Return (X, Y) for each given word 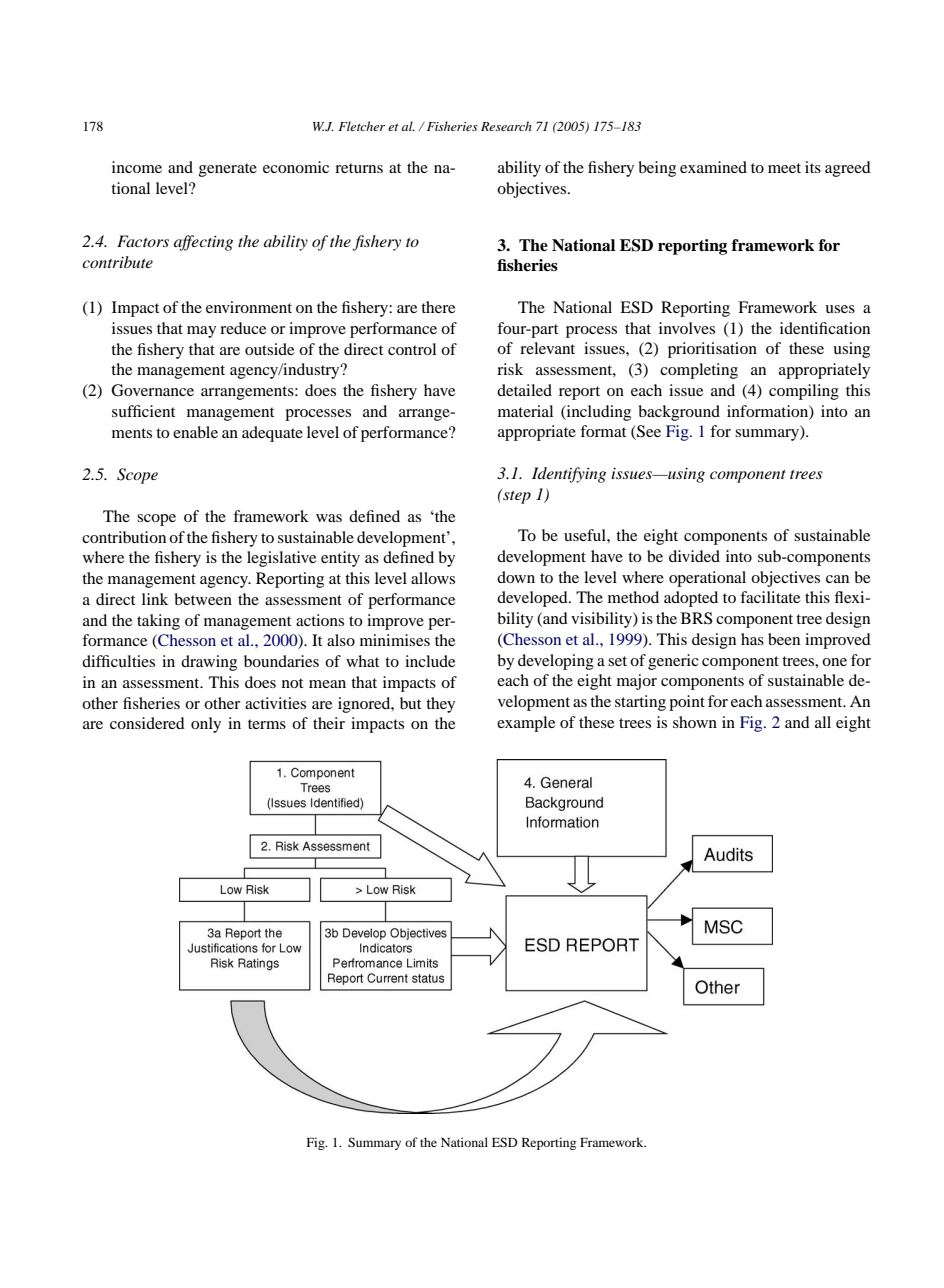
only (206, 725)
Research (506, 126)
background (679, 413)
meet (784, 168)
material (525, 411)
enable (195, 432)
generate (228, 170)
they (440, 705)
